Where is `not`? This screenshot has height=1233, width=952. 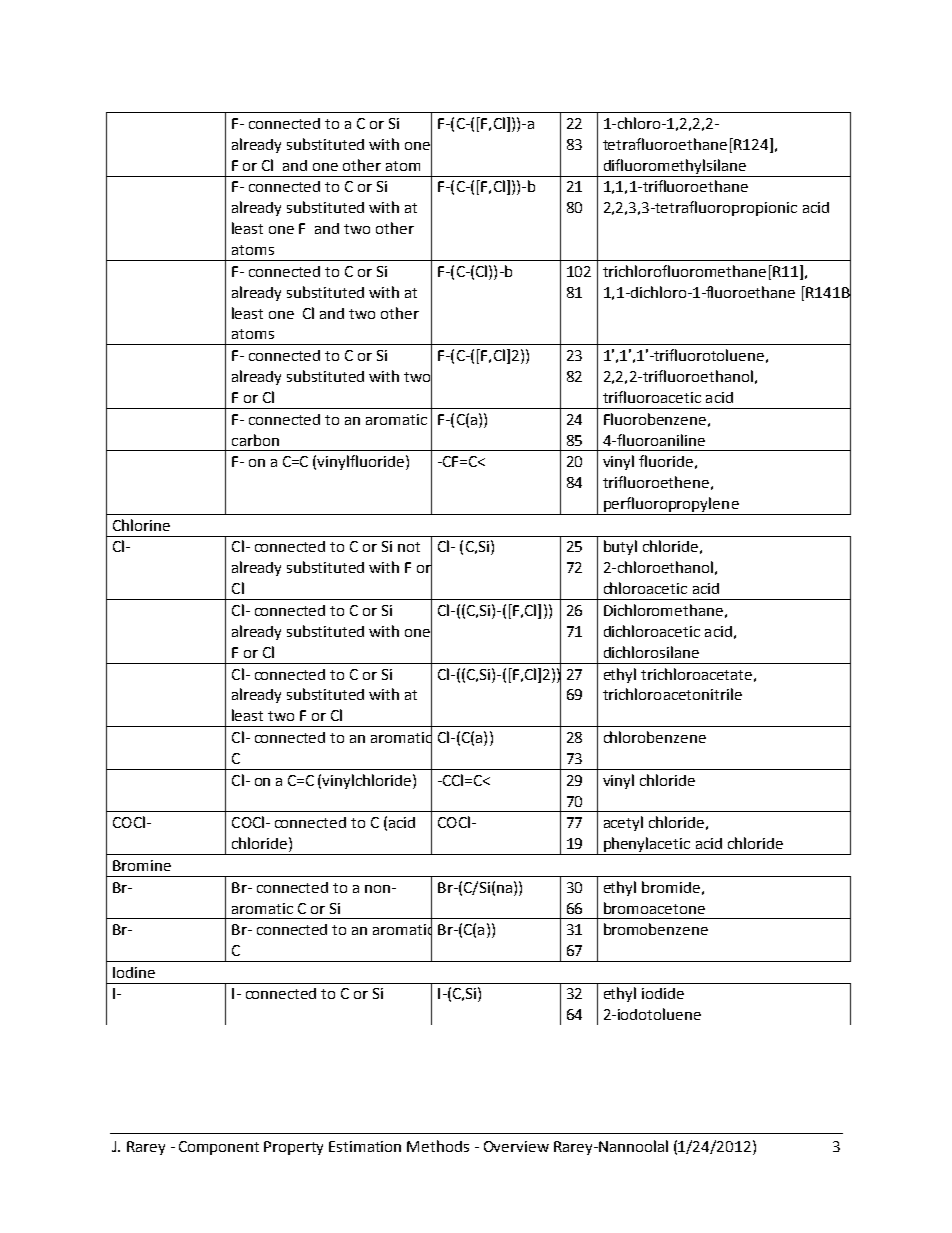 not is located at coordinates (409, 547).
